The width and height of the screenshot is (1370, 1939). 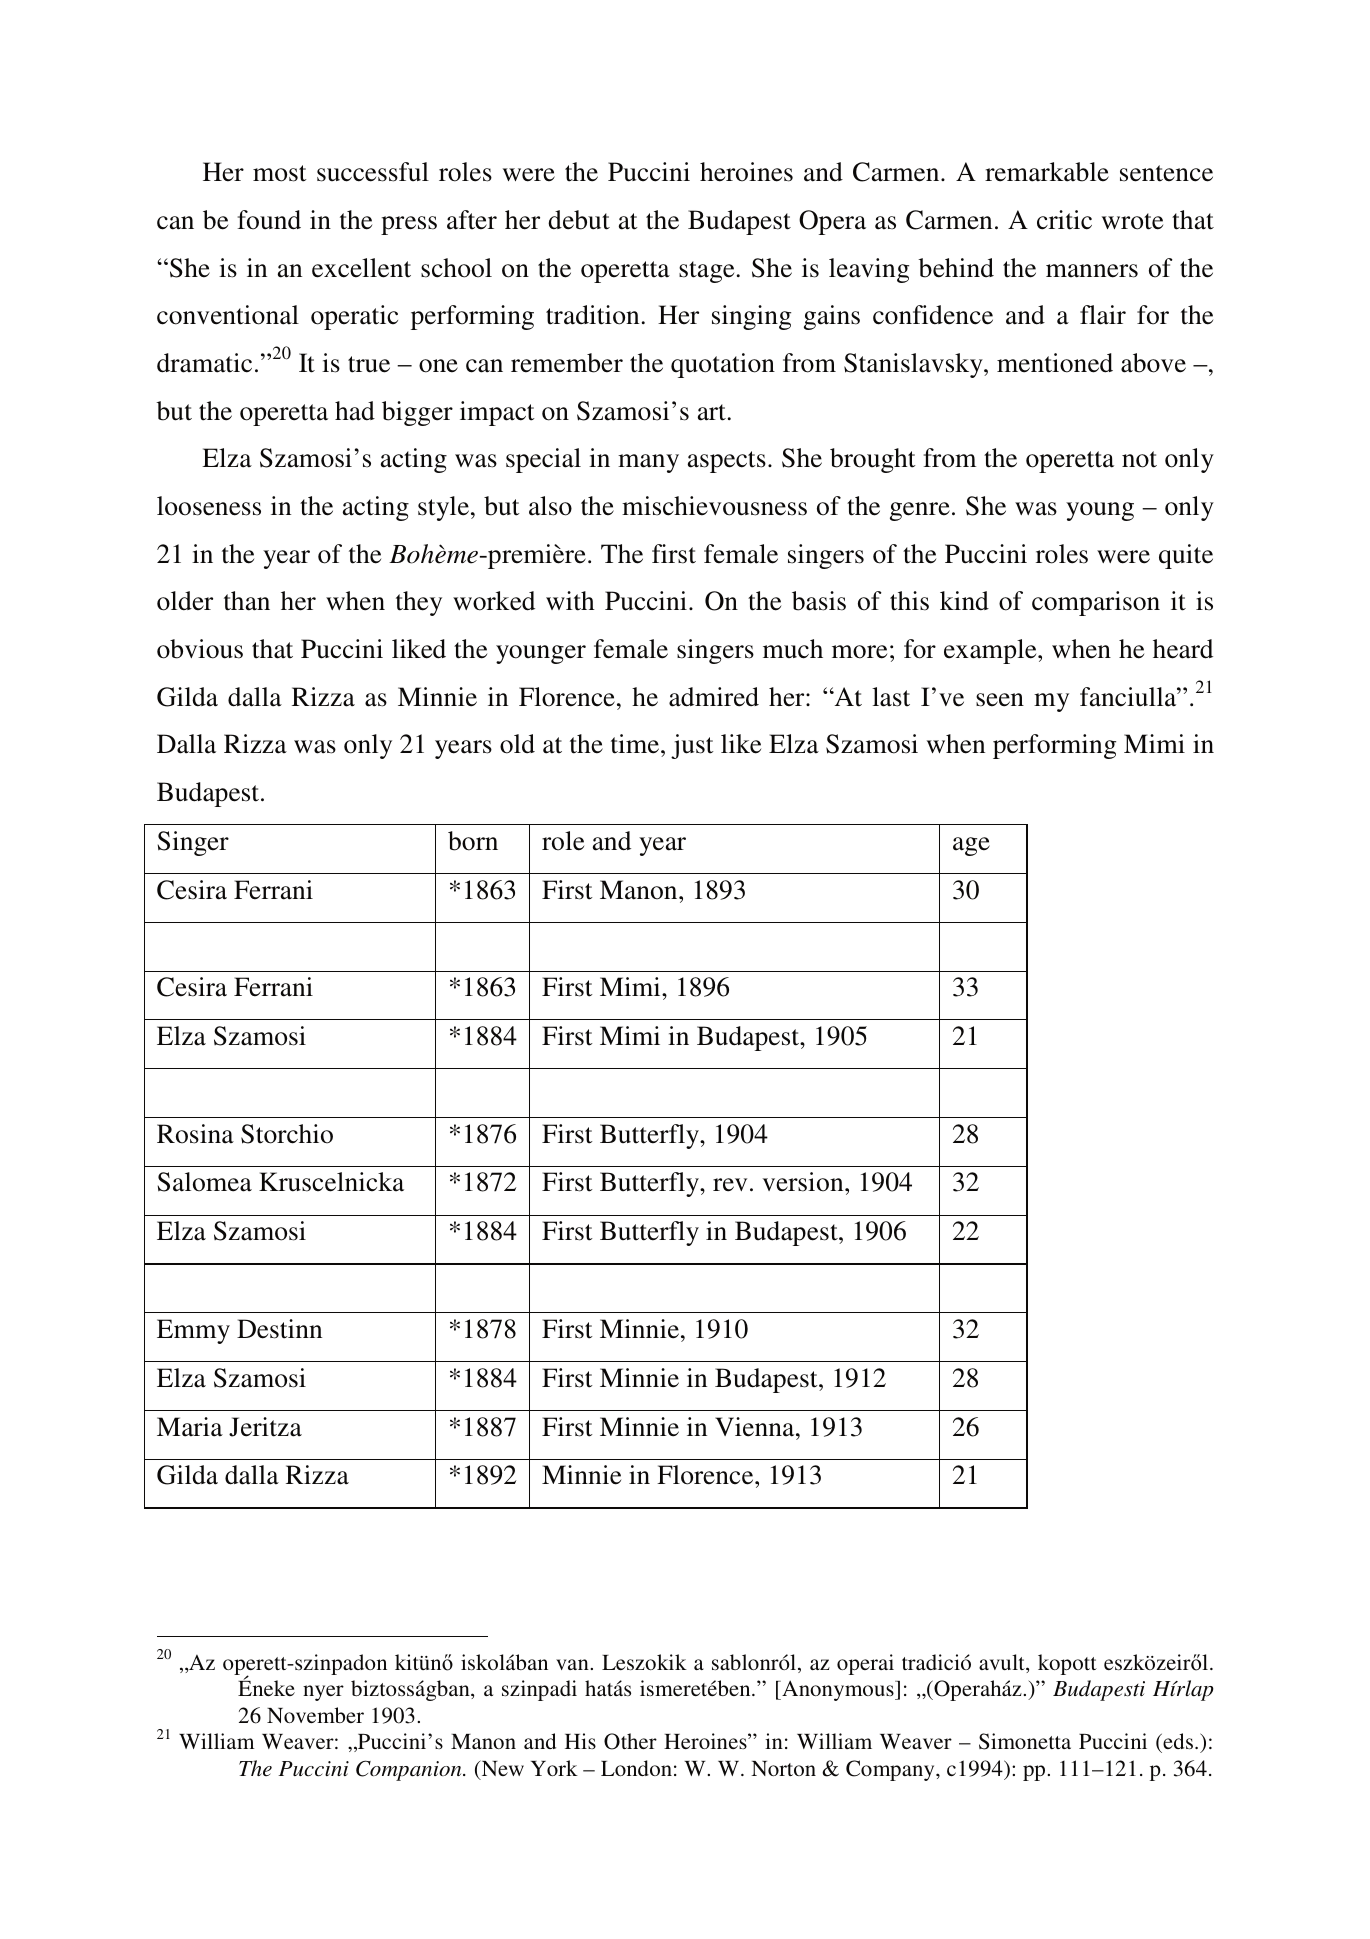 I want to click on Other, so click(x=630, y=1741).
